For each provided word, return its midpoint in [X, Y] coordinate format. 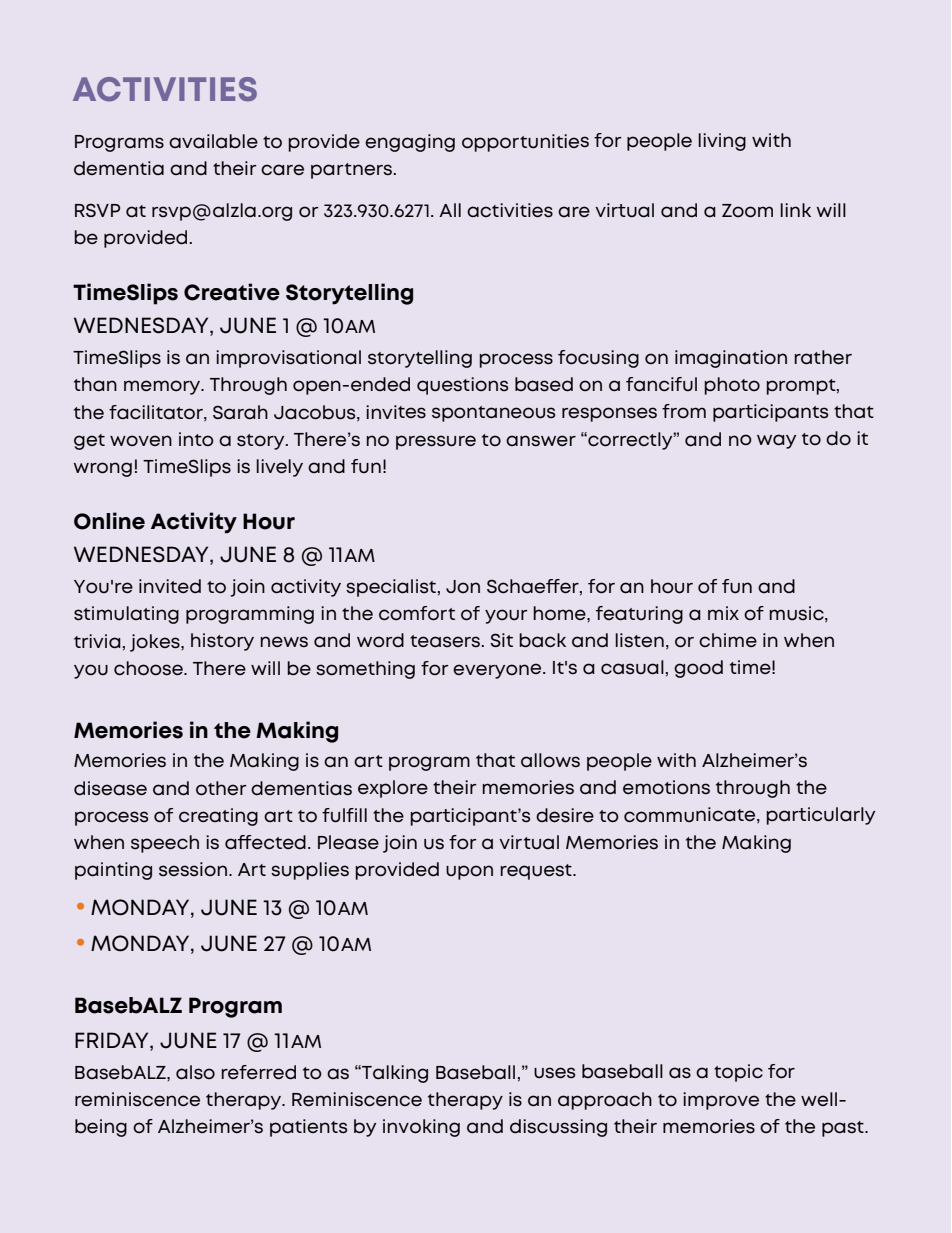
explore [393, 789]
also [195, 1072]
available [213, 141]
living [722, 142]
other [221, 788]
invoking [421, 1128]
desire [565, 815]
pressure [436, 442]
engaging [410, 143]
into [196, 439]
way [776, 441]
